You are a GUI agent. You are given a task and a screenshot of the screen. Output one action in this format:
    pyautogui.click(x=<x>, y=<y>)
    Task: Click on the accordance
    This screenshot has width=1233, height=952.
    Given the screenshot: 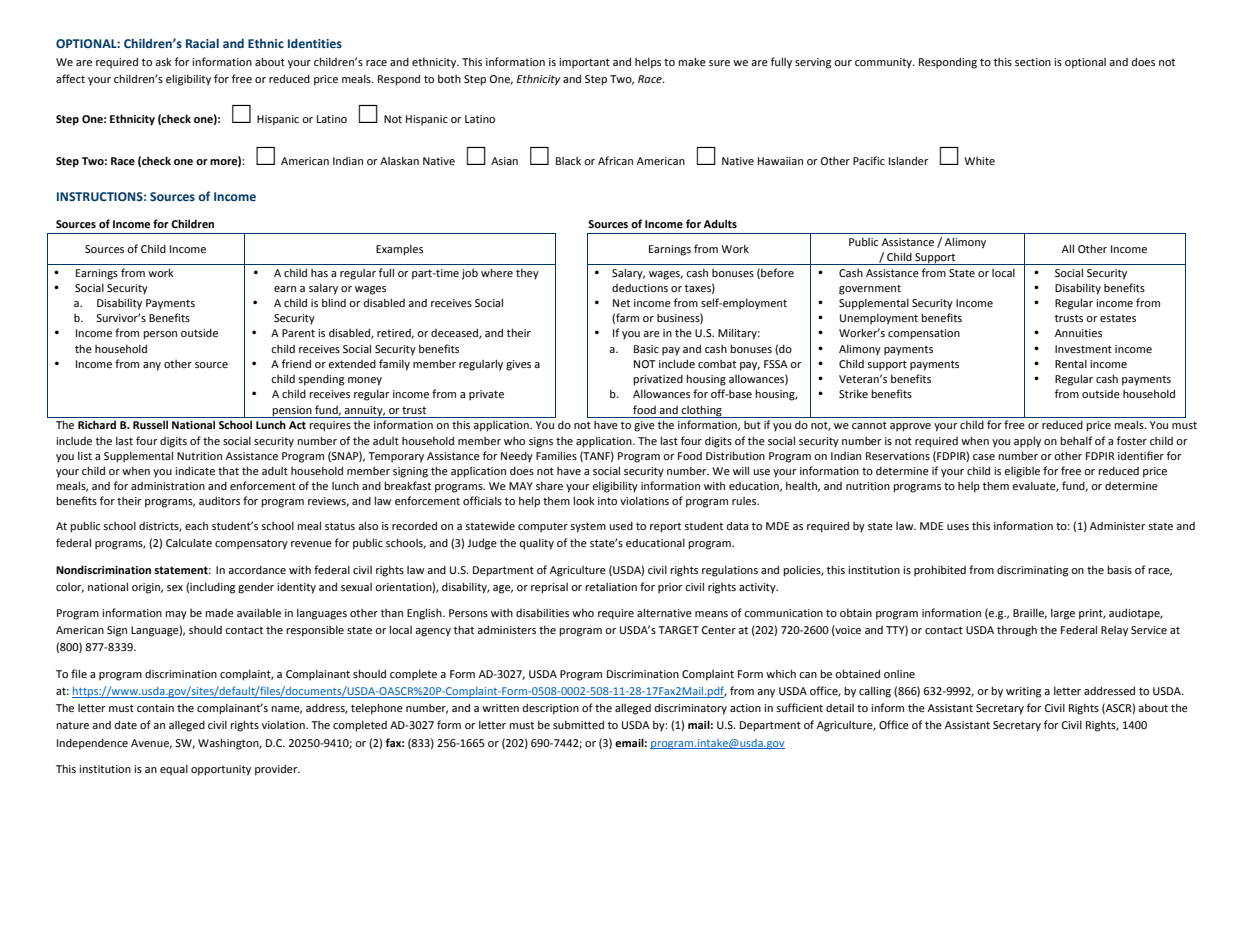 What is the action you would take?
    pyautogui.click(x=257, y=569)
